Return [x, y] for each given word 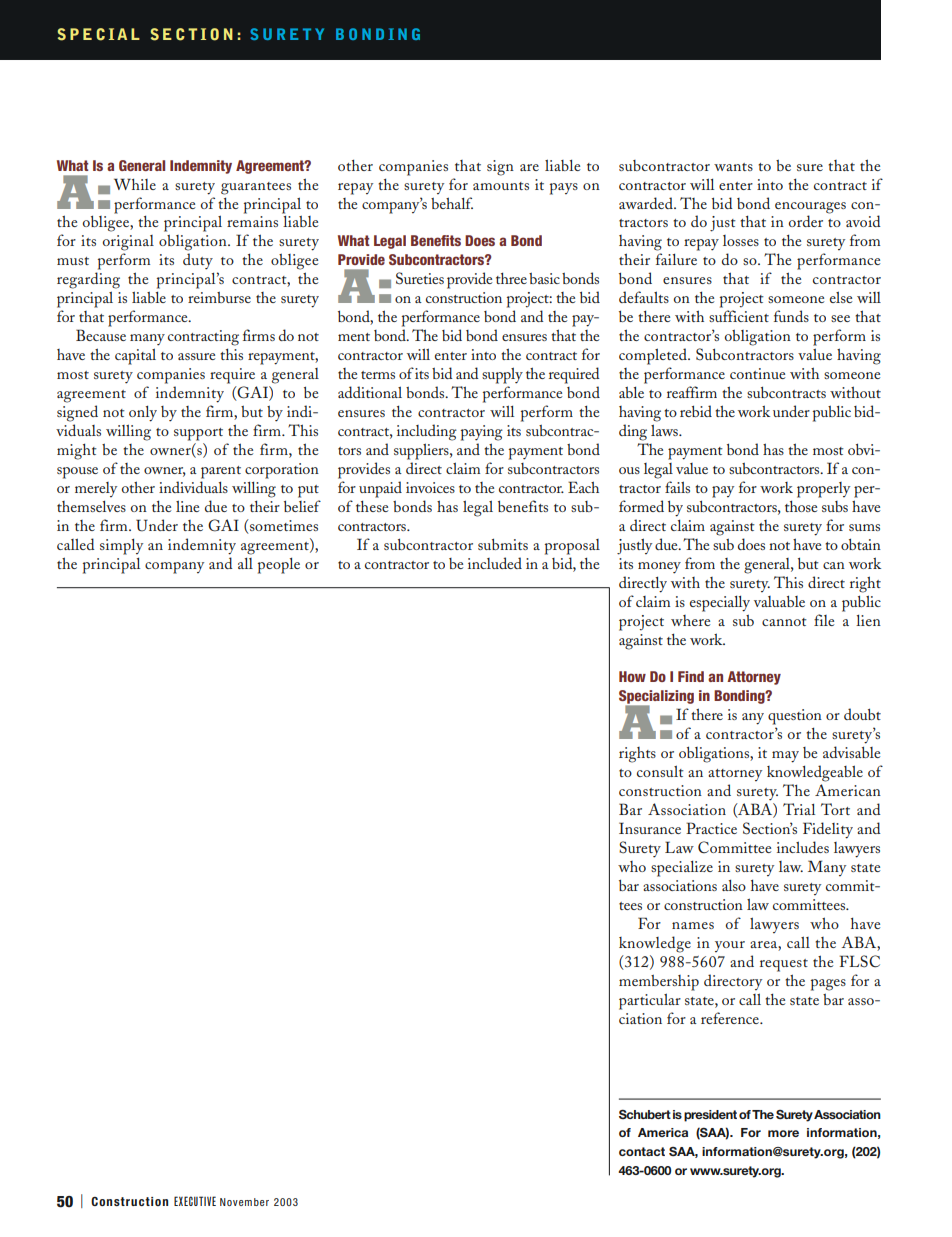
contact [642, 1151]
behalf [452, 203]
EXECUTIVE [195, 1201]
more [783, 1133]
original [128, 243]
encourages [810, 208]
